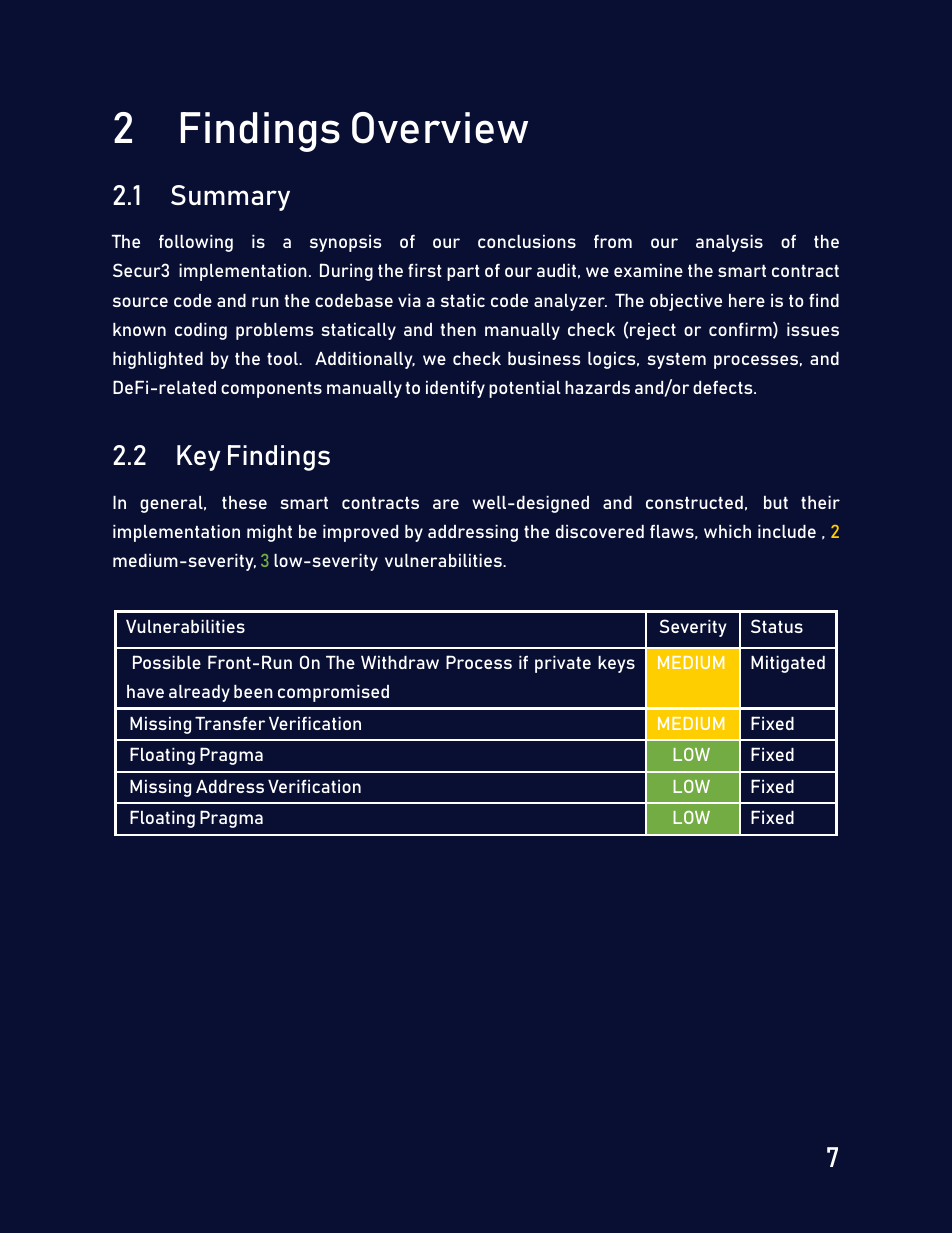  I want to click on Summary, so click(230, 198).
